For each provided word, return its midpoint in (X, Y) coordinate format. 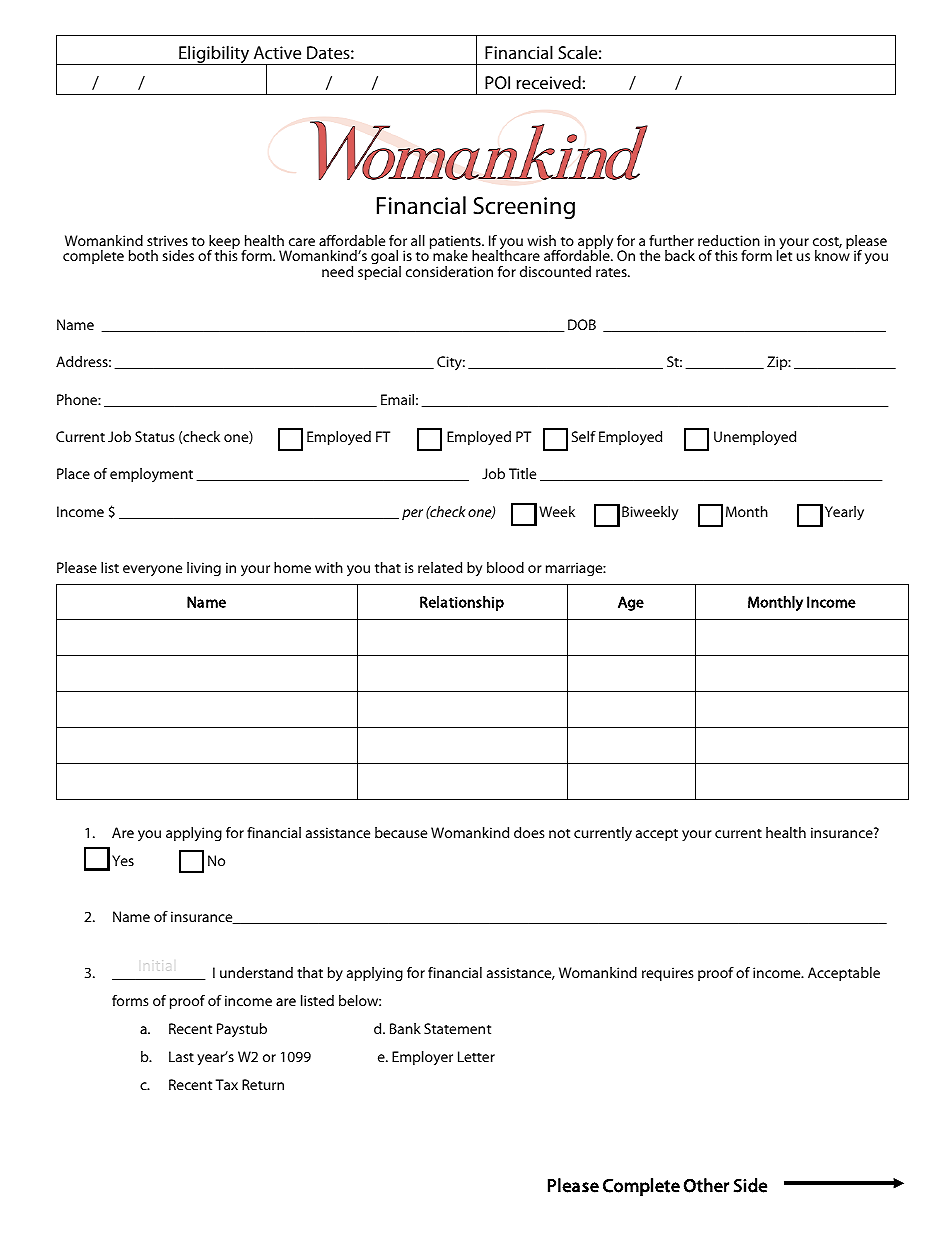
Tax (227, 1084)
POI (497, 82)
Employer (422, 1058)
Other (706, 1185)
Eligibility (214, 55)
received (548, 82)
